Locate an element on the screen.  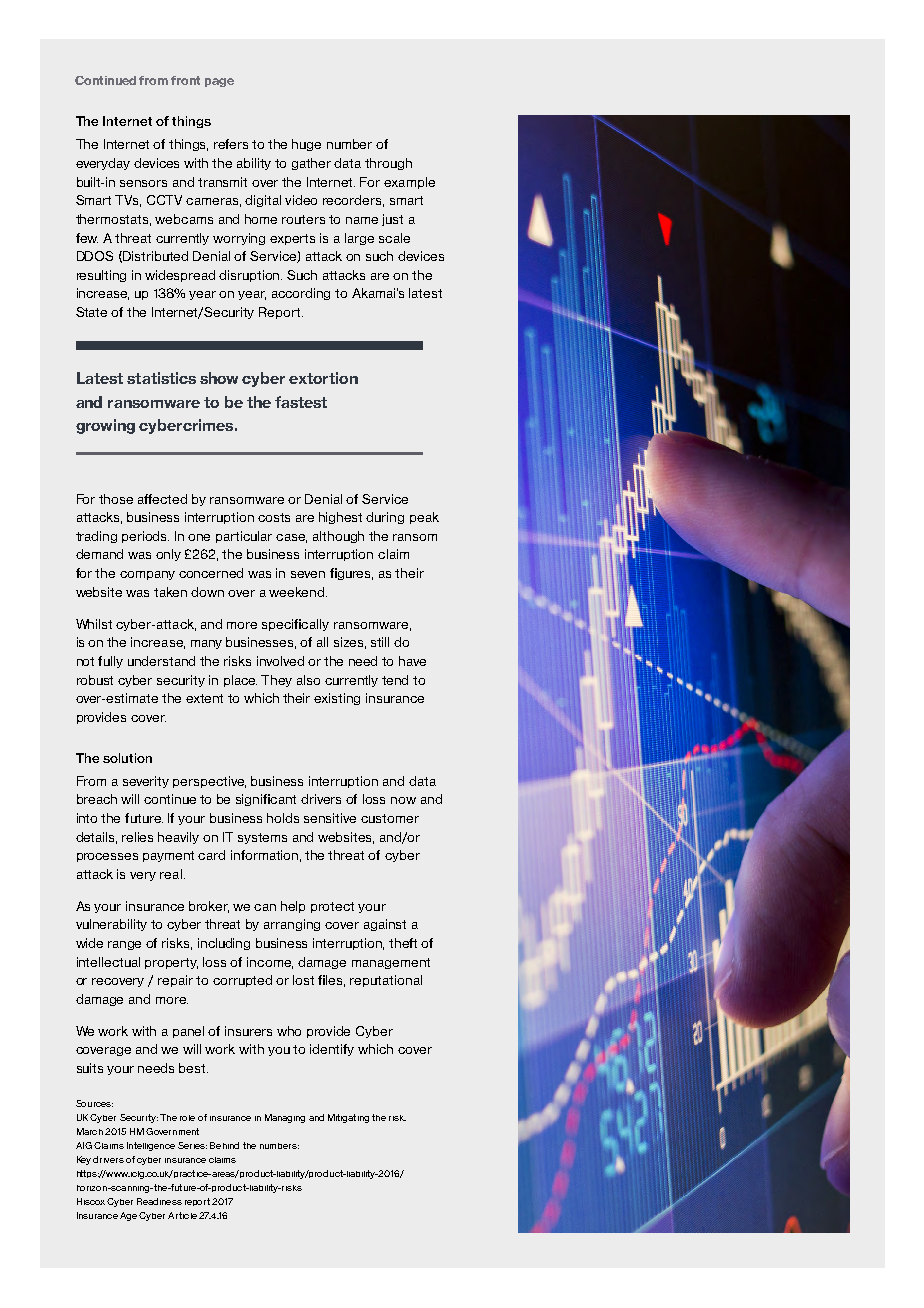
Intelligence is located at coordinates (151, 1146).
